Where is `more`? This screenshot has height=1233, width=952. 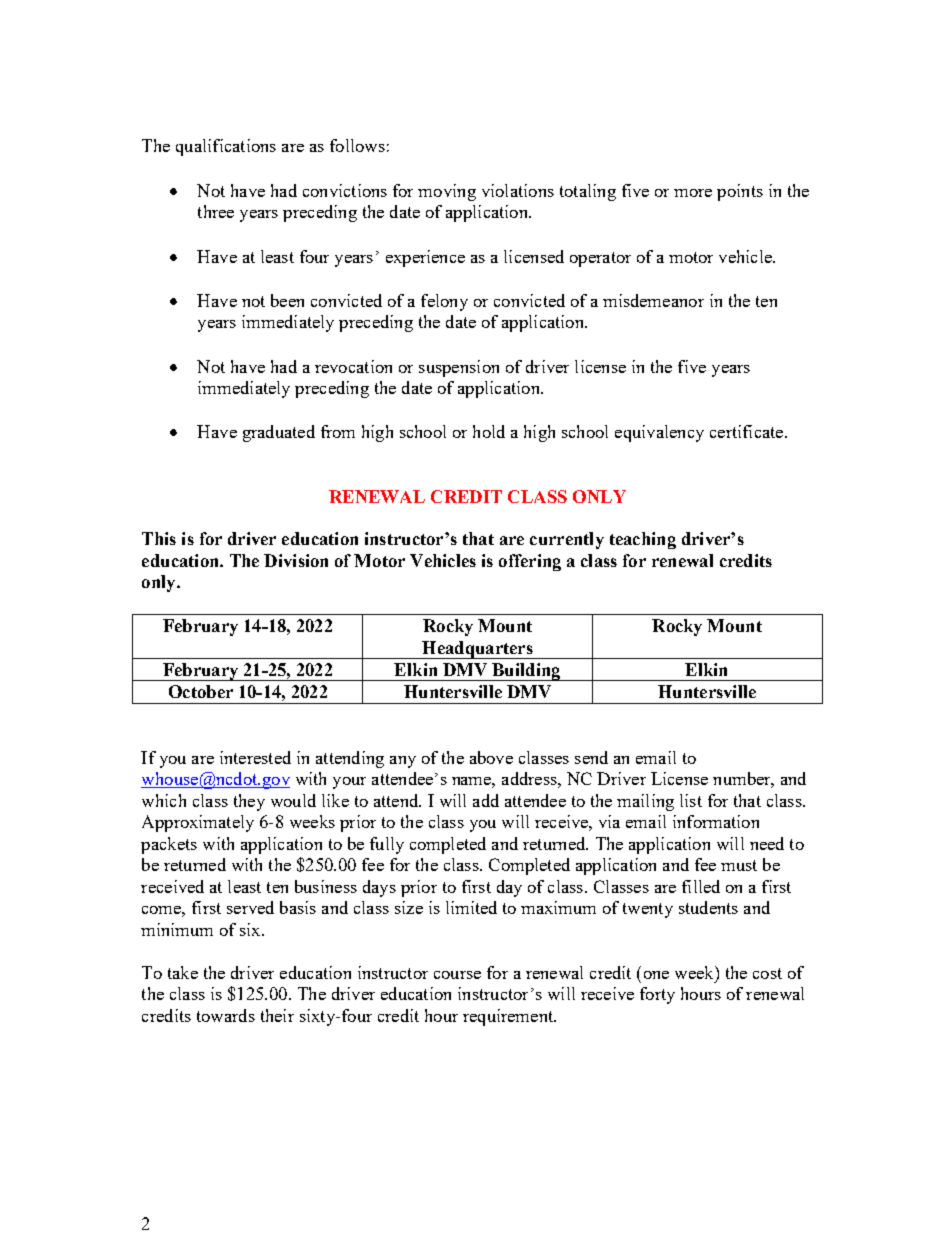
more is located at coordinates (693, 193).
